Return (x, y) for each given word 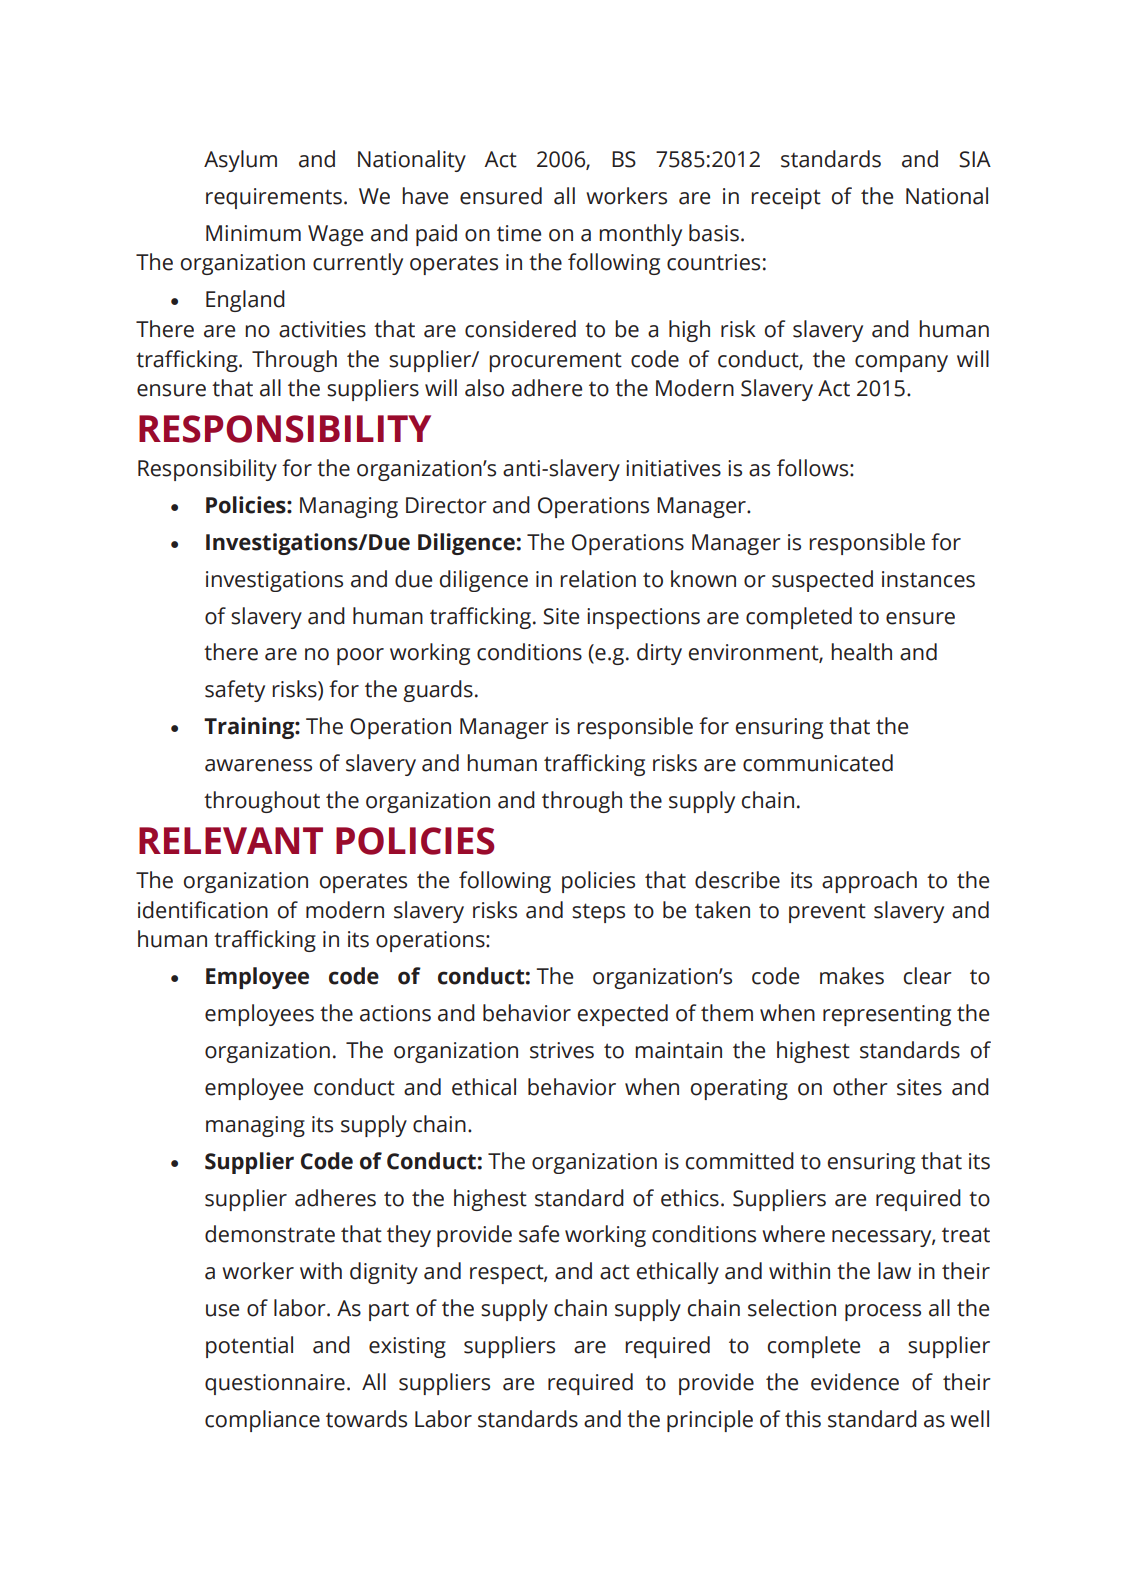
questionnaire (275, 1384)
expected (623, 1015)
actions (395, 1013)
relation (598, 579)
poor (360, 656)
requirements (274, 198)
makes (852, 976)
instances (928, 579)
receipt (786, 198)
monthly (640, 235)
